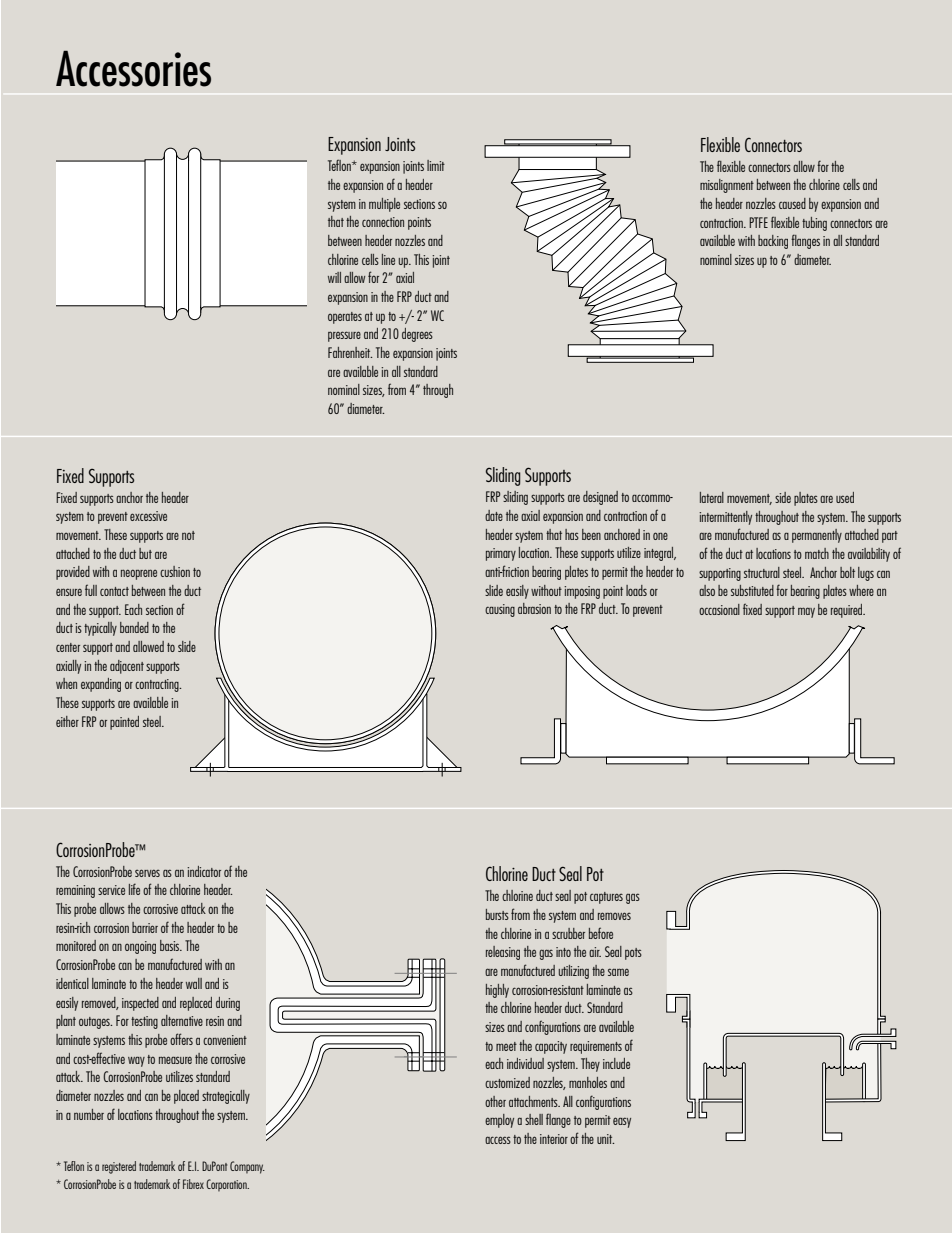  I want to click on limit, so click(436, 165).
